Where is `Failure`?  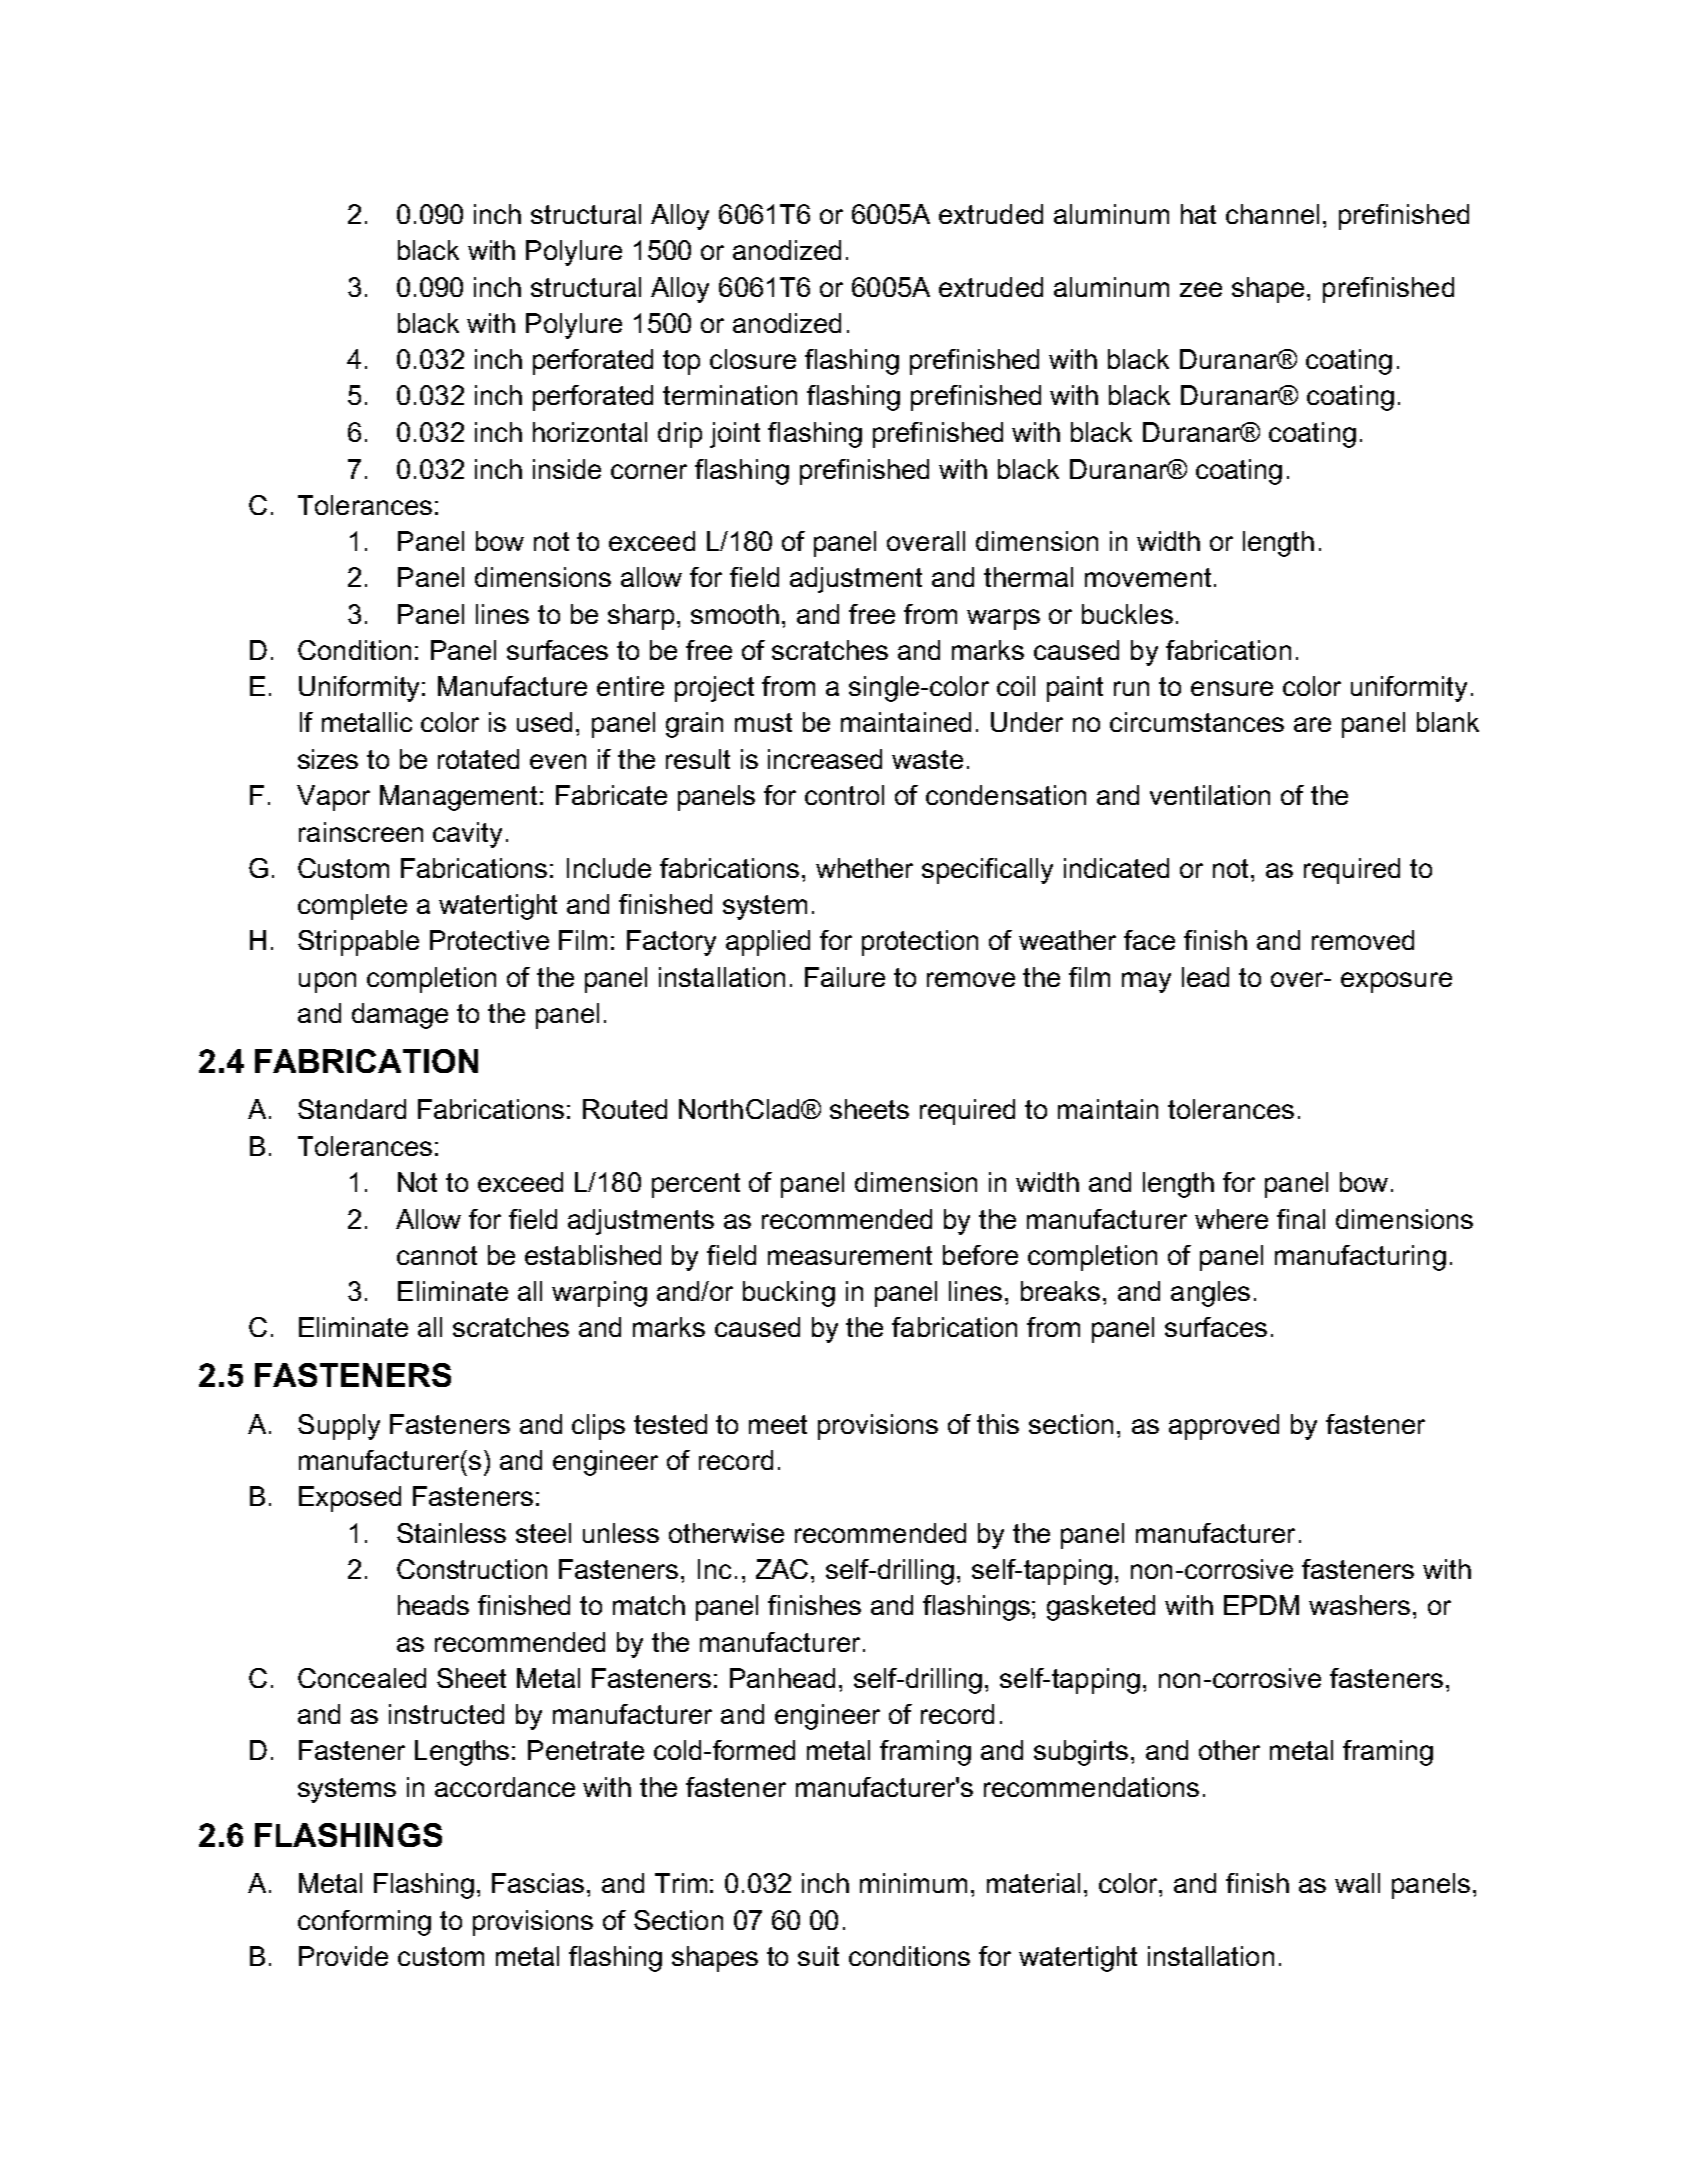 Failure is located at coordinates (845, 977).
